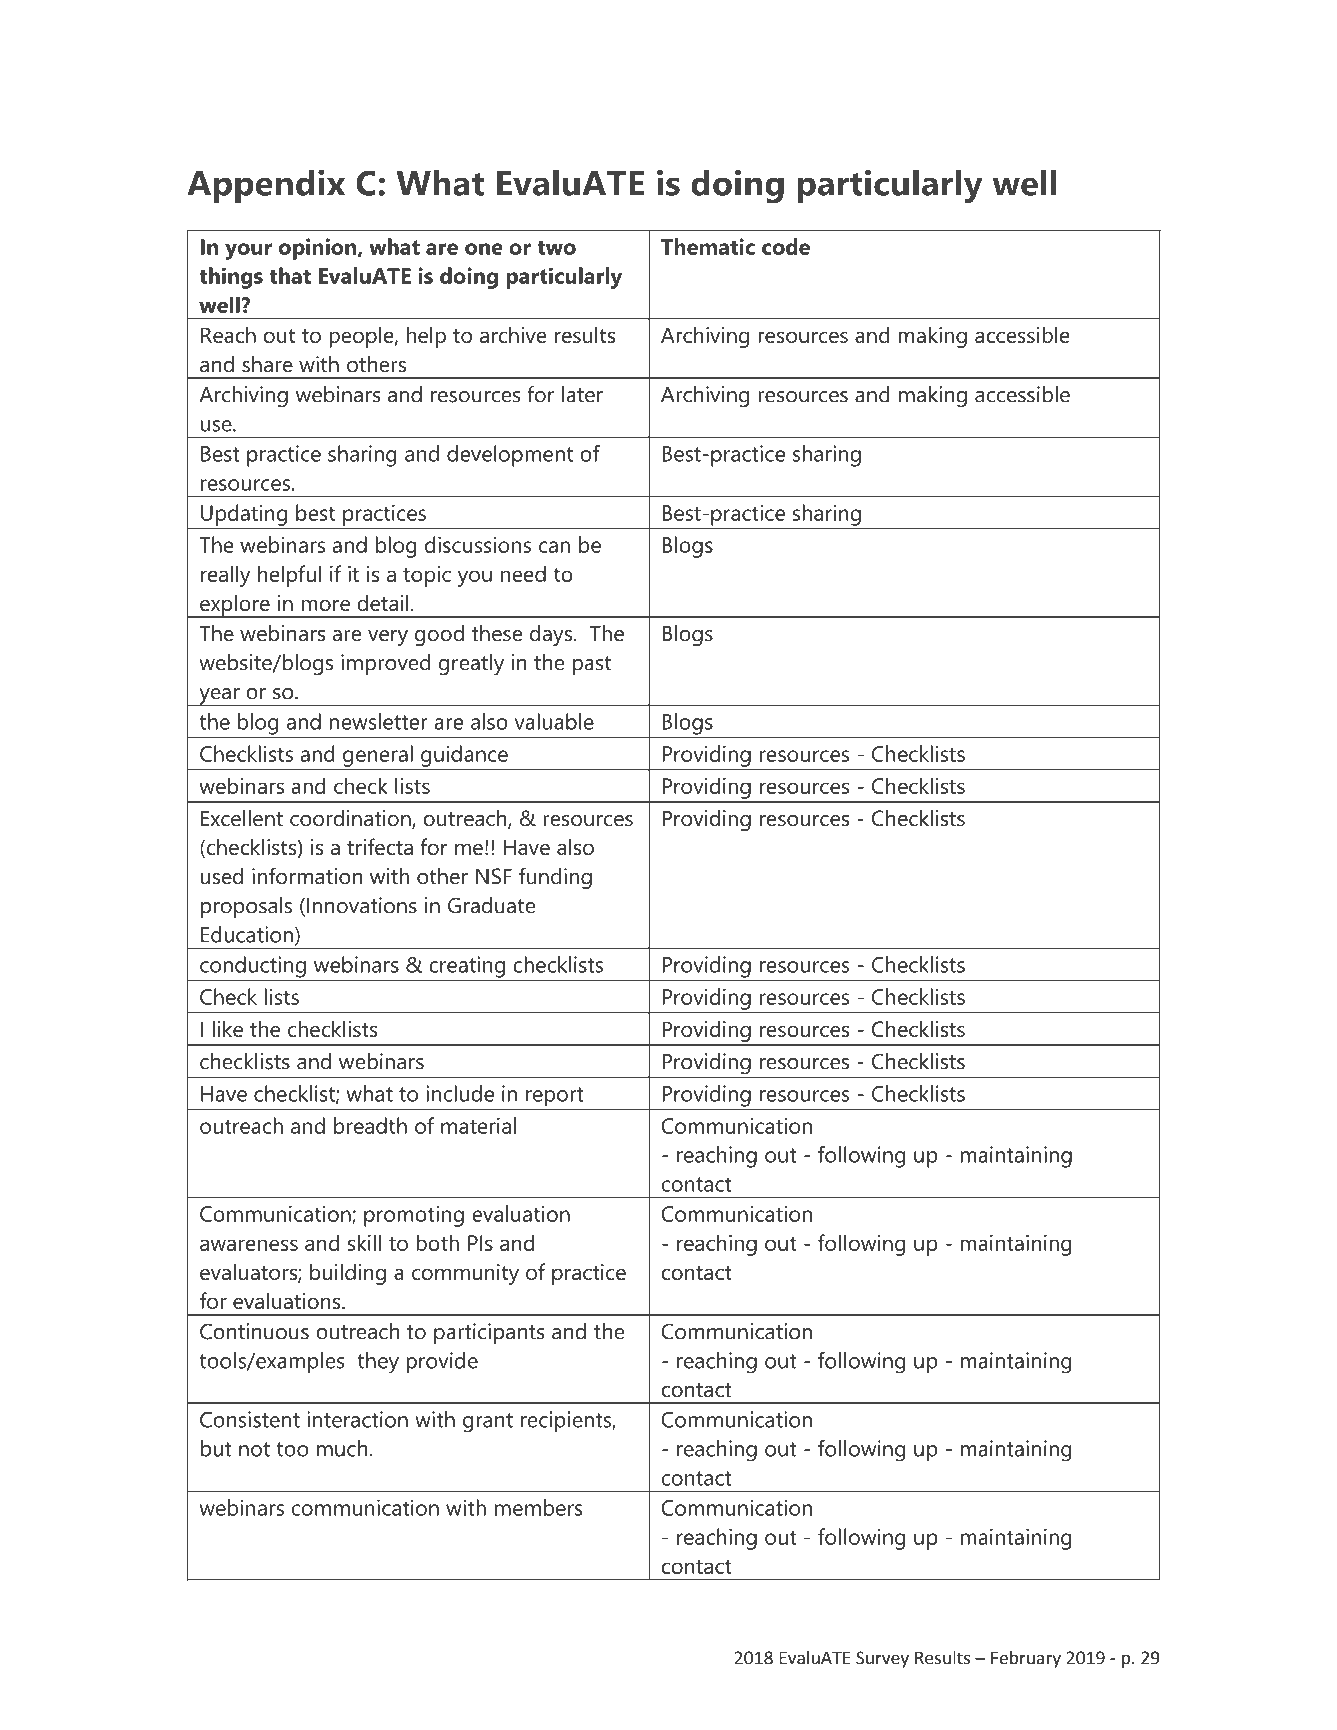 This screenshot has height=1730, width=1337. Describe the element at coordinates (555, 878) in the screenshot. I see `funding` at that location.
